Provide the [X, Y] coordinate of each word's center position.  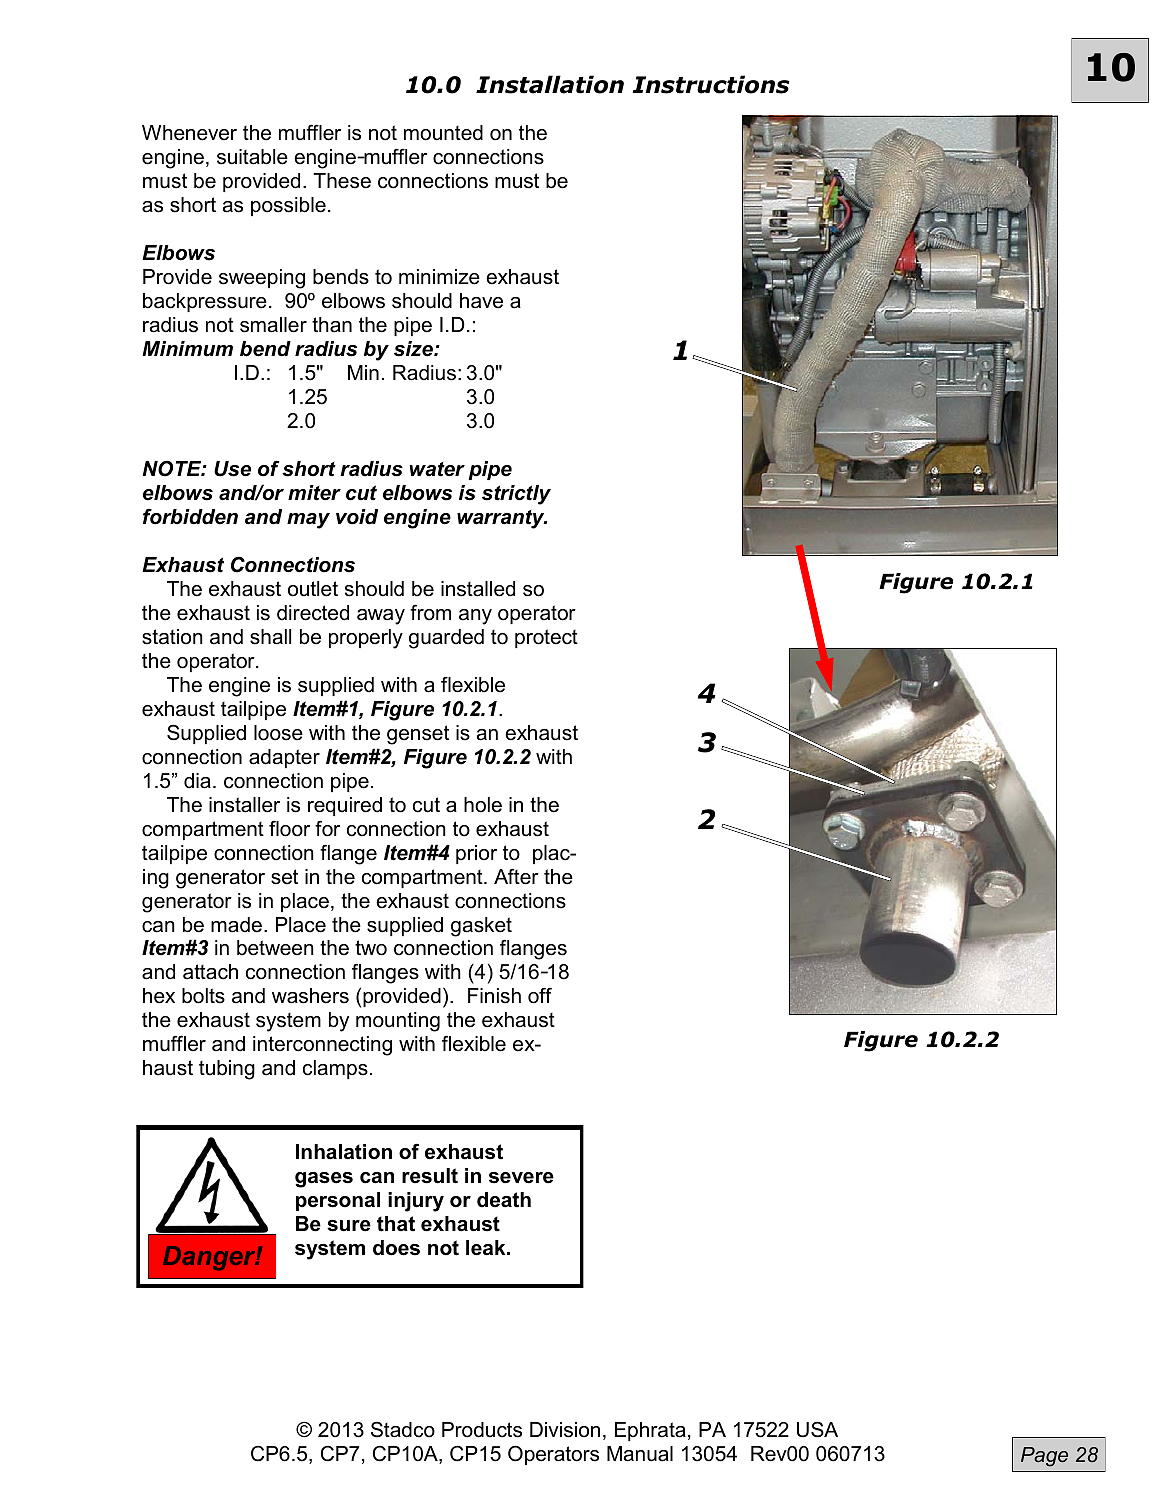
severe [521, 1178]
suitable [252, 157]
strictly [516, 495]
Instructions [711, 84]
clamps [335, 1069]
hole [483, 805]
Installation [550, 84]
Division [565, 1430]
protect [546, 638]
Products [482, 1430]
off [540, 996]
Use [232, 469]
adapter [284, 758]
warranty [502, 519]
